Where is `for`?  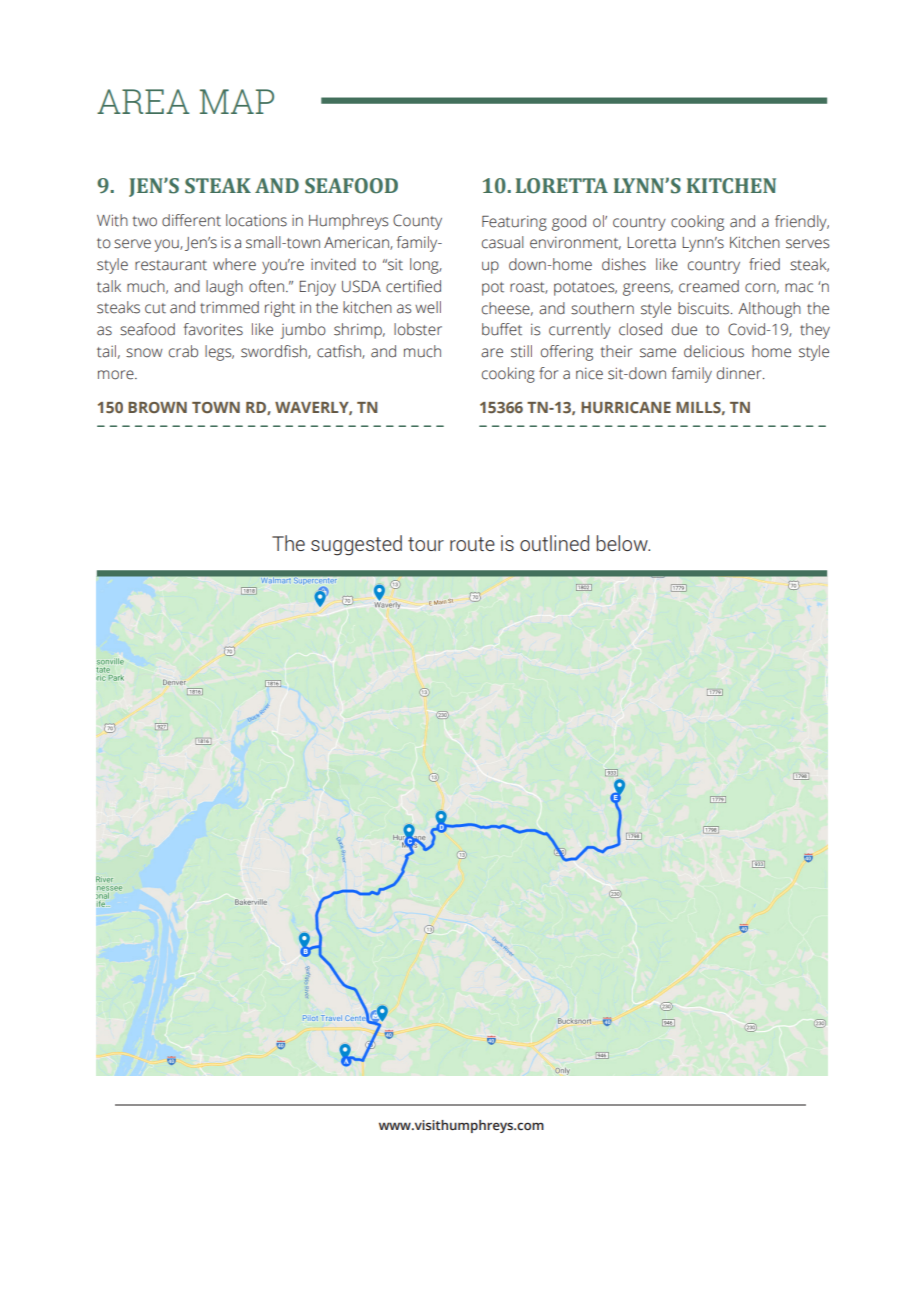
for is located at coordinates (548, 373).
